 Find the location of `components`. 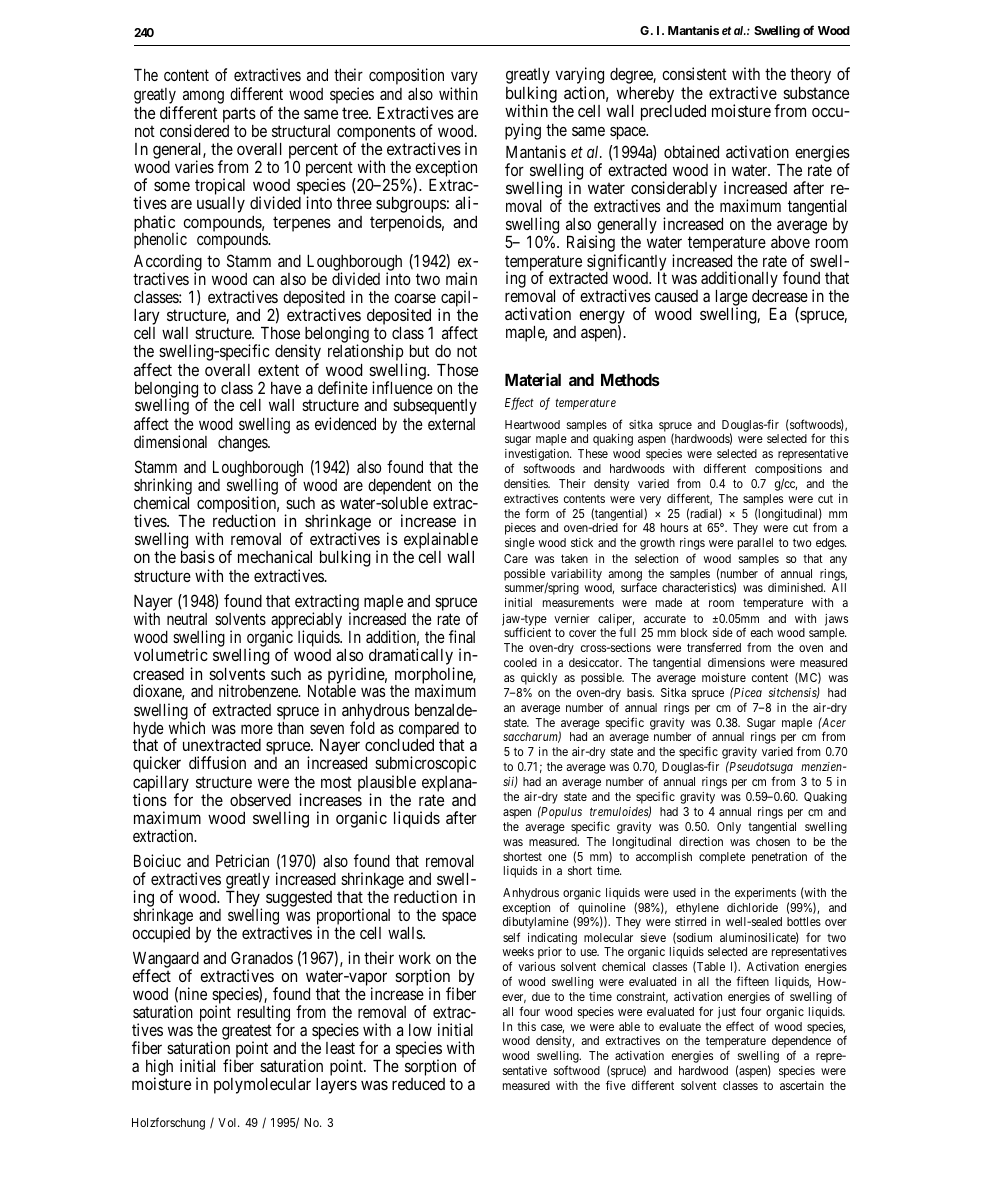

components is located at coordinates (375, 134).
